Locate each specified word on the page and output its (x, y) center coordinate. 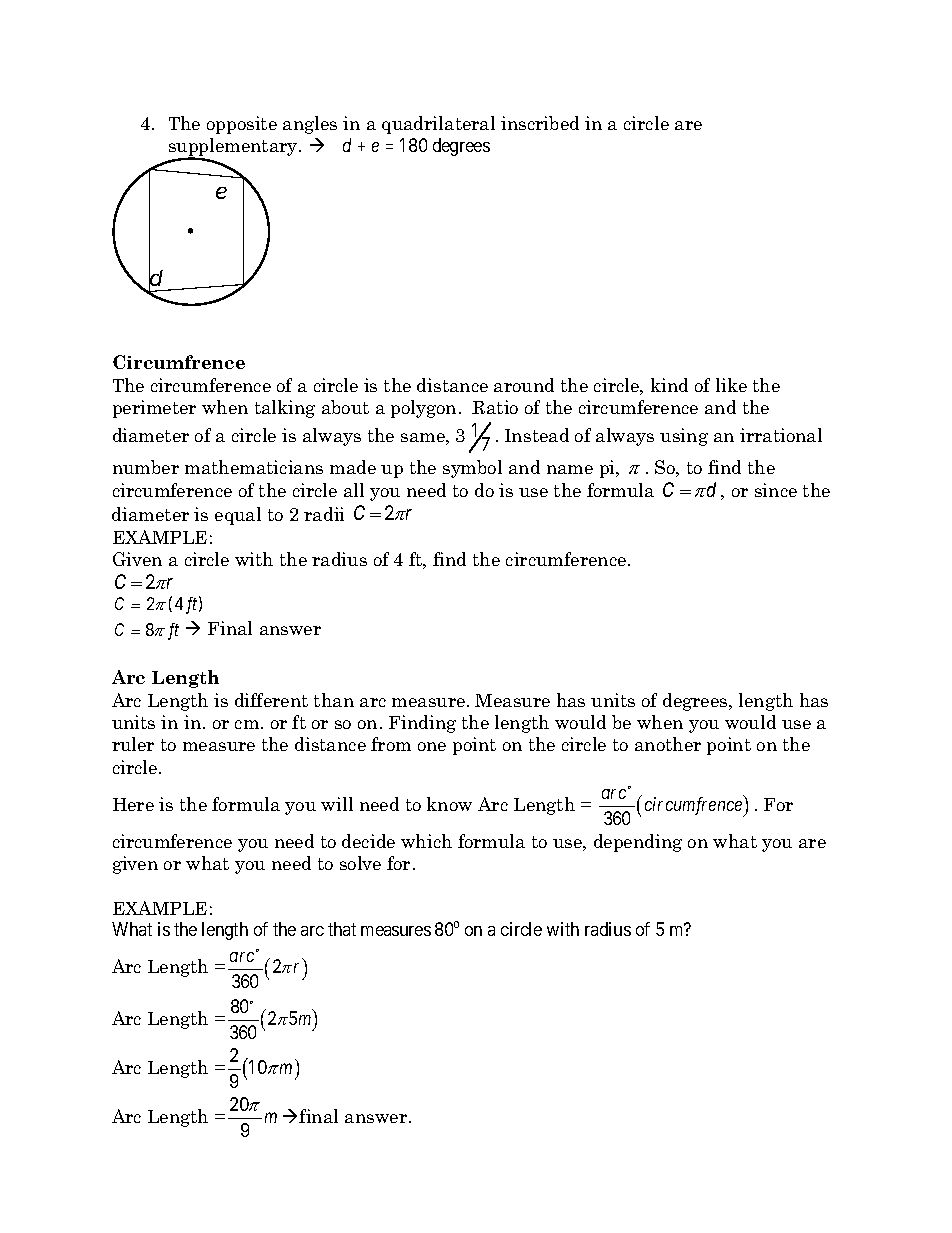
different (271, 700)
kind (669, 385)
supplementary (234, 148)
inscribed (540, 123)
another (668, 744)
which (426, 841)
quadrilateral (438, 125)
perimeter (154, 409)
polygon (423, 409)
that (342, 929)
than (334, 700)
